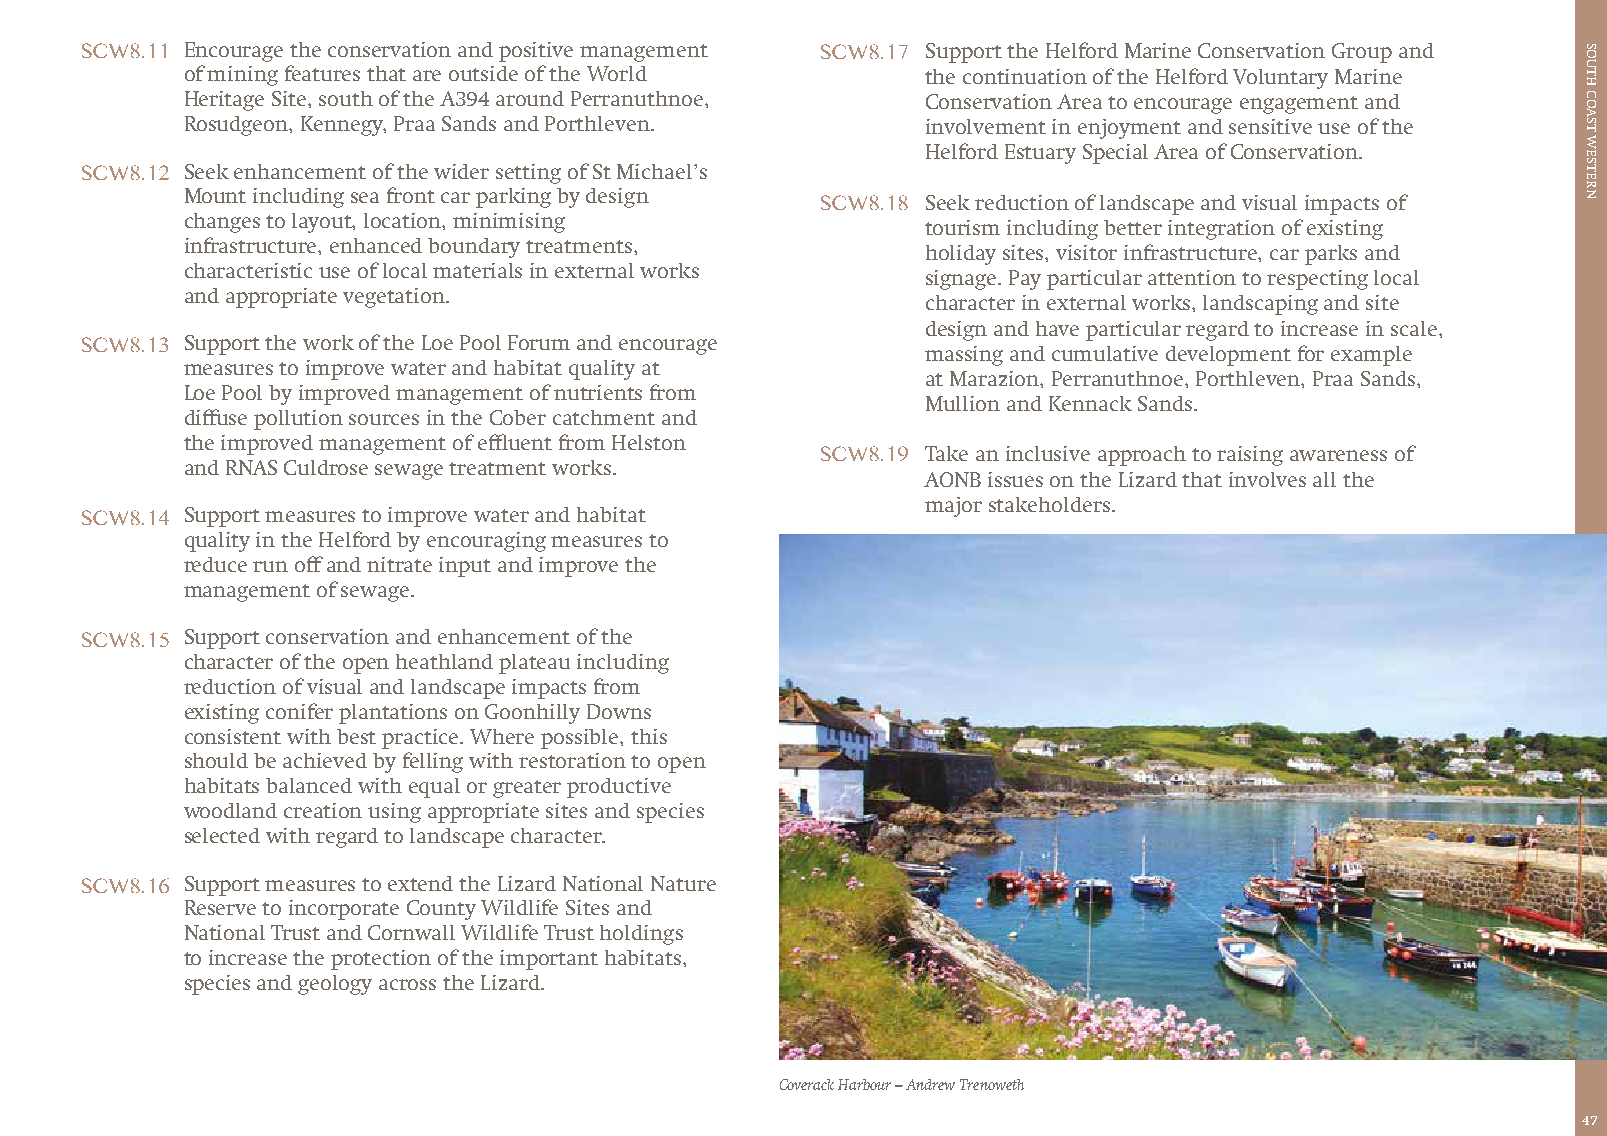 Image resolution: width=1607 pixels, height=1136 pixels. I want to click on involvement, so click(986, 126).
